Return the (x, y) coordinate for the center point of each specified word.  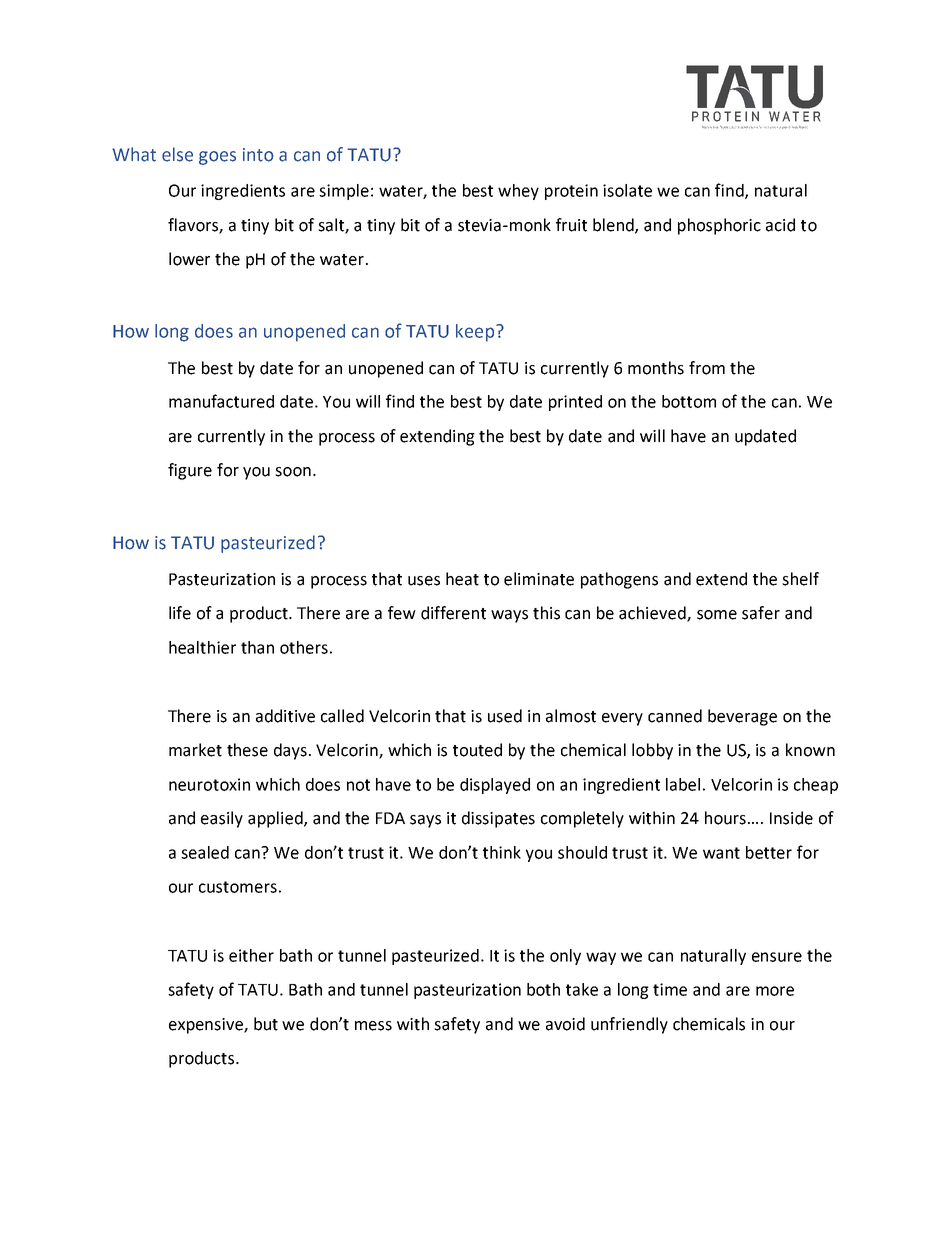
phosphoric (719, 226)
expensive (207, 1026)
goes (217, 158)
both (543, 989)
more (775, 991)
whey (518, 192)
